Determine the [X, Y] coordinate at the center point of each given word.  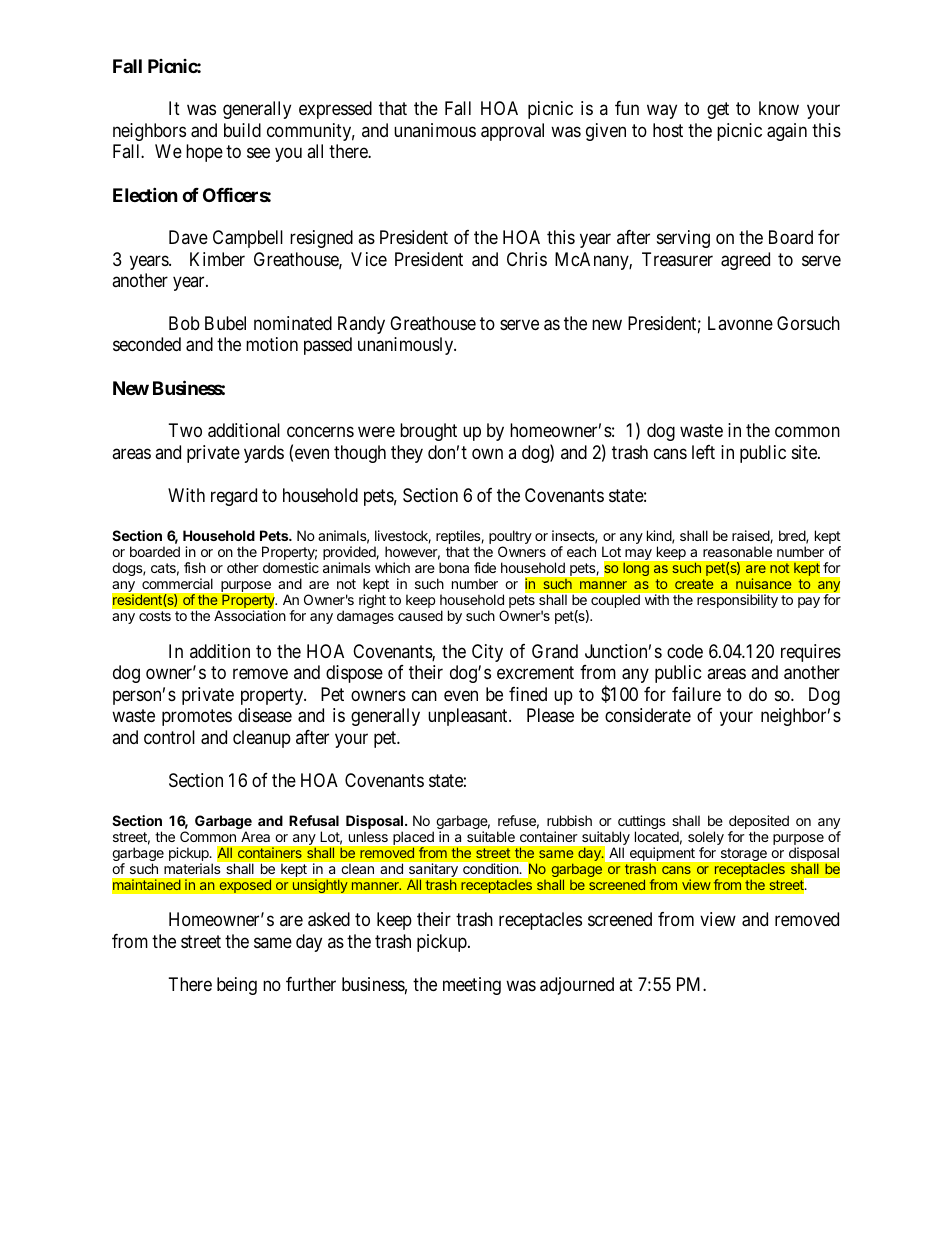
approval [512, 132]
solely [706, 839]
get [718, 111]
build [242, 130]
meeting [472, 986]
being [237, 986]
